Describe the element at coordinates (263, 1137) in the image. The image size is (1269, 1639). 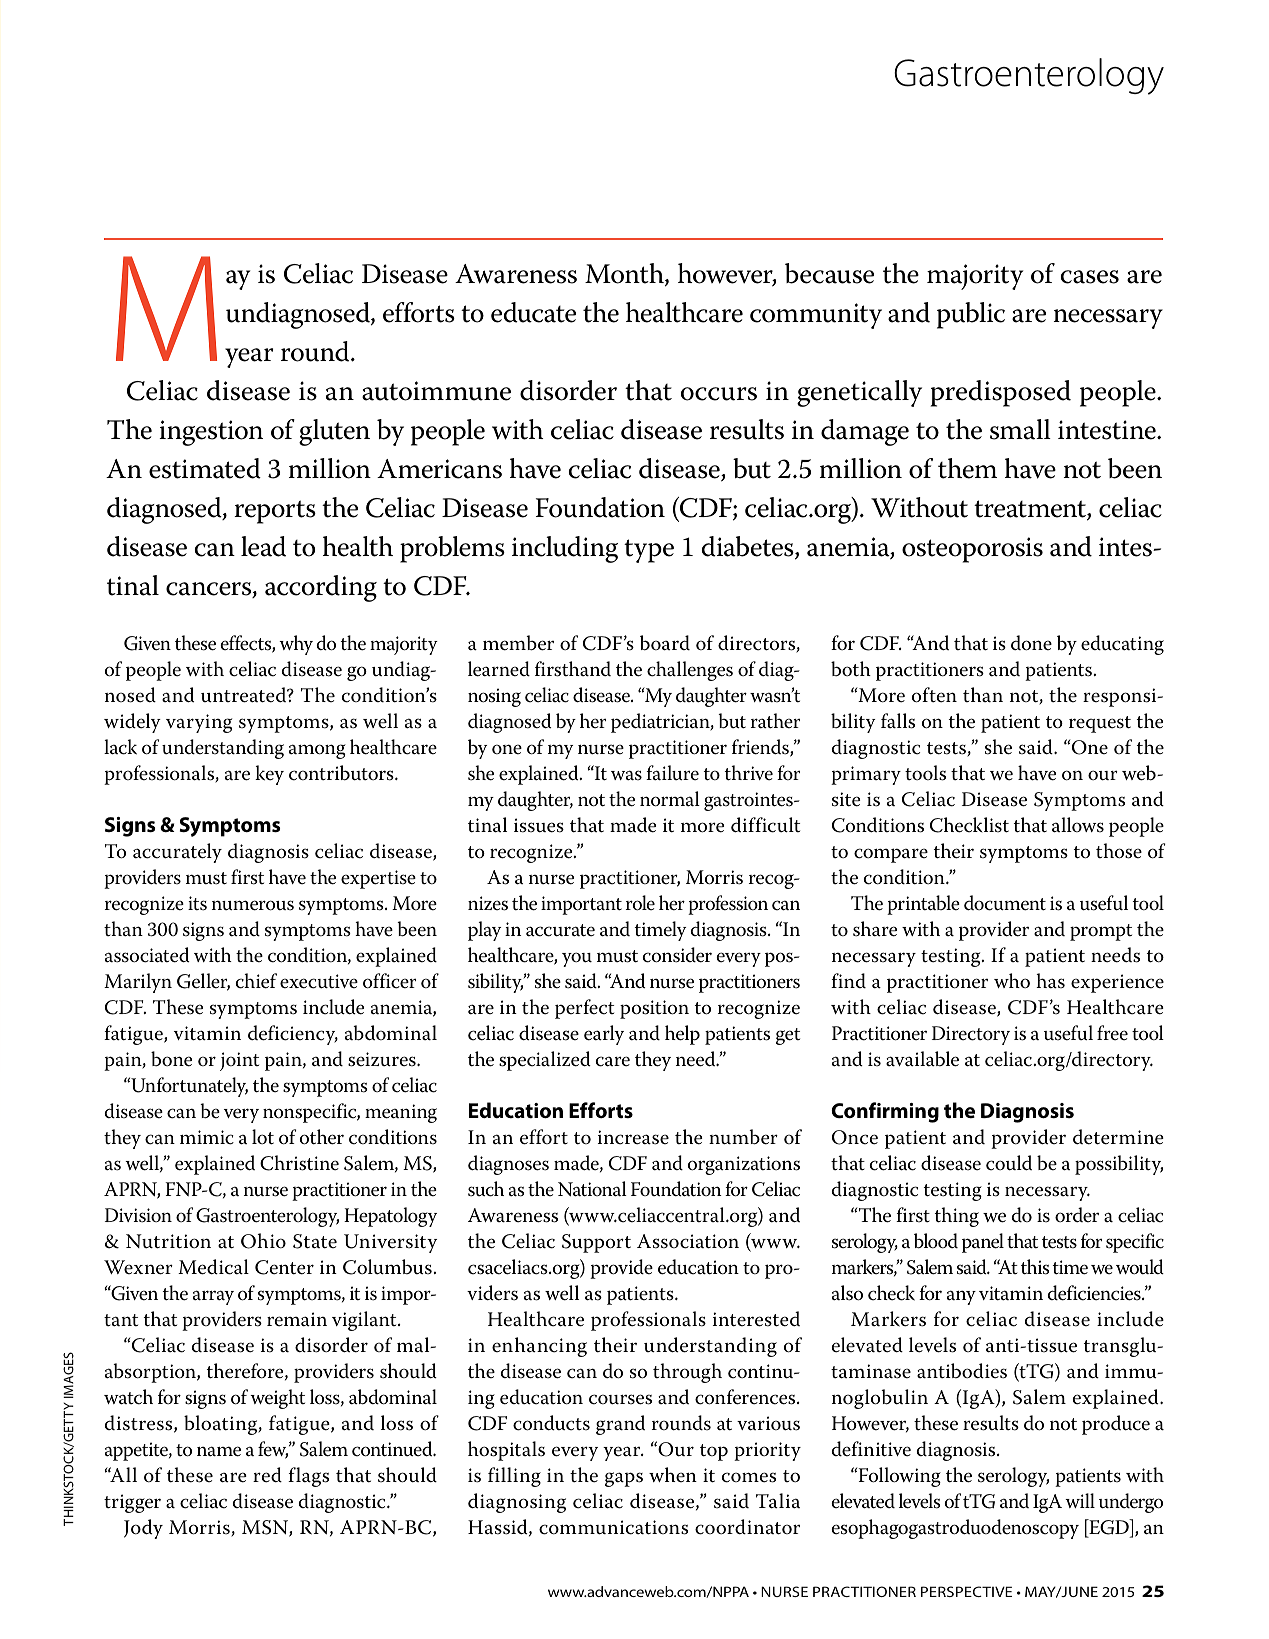
I see `lot` at that location.
